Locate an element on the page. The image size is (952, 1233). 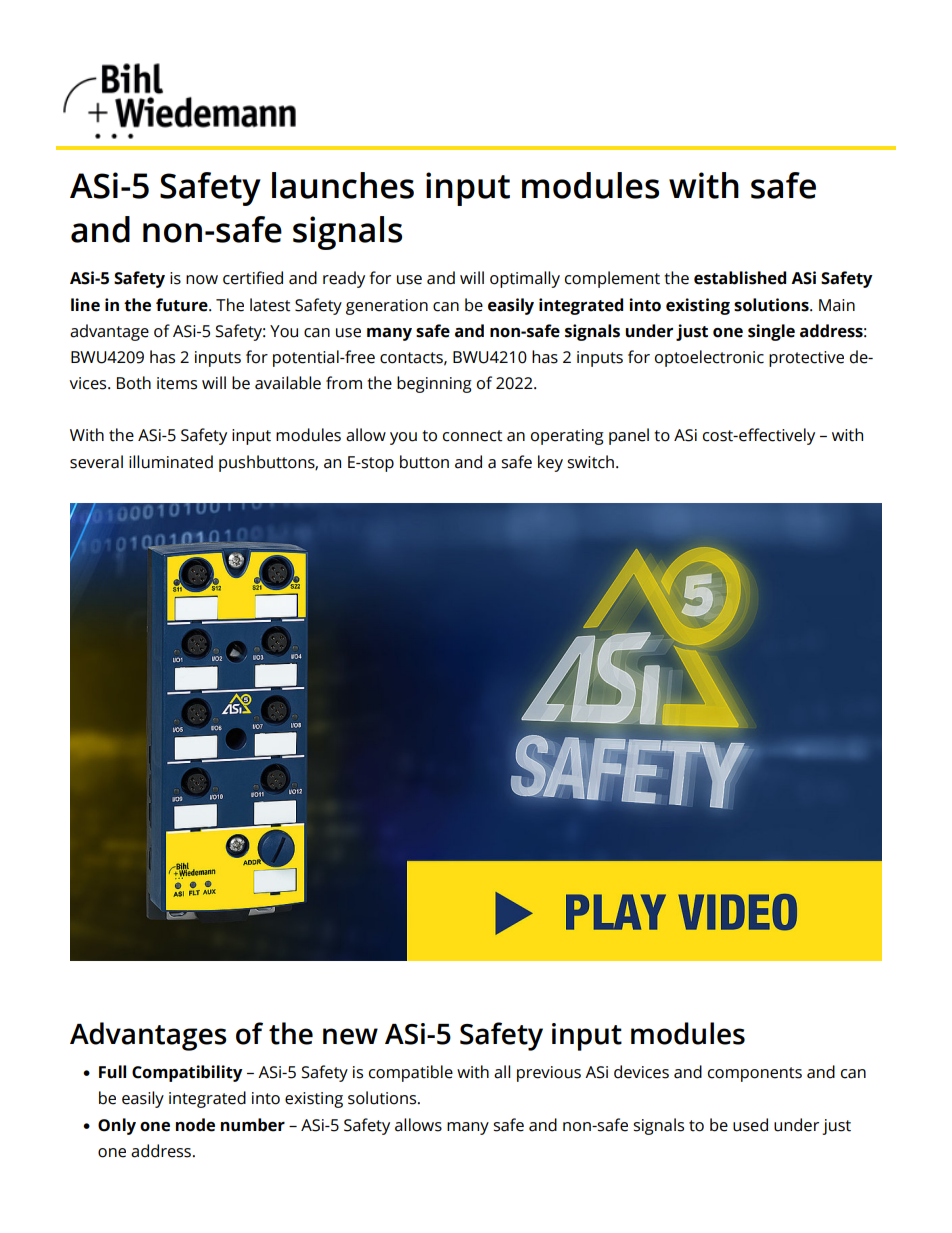
established is located at coordinates (740, 278).
